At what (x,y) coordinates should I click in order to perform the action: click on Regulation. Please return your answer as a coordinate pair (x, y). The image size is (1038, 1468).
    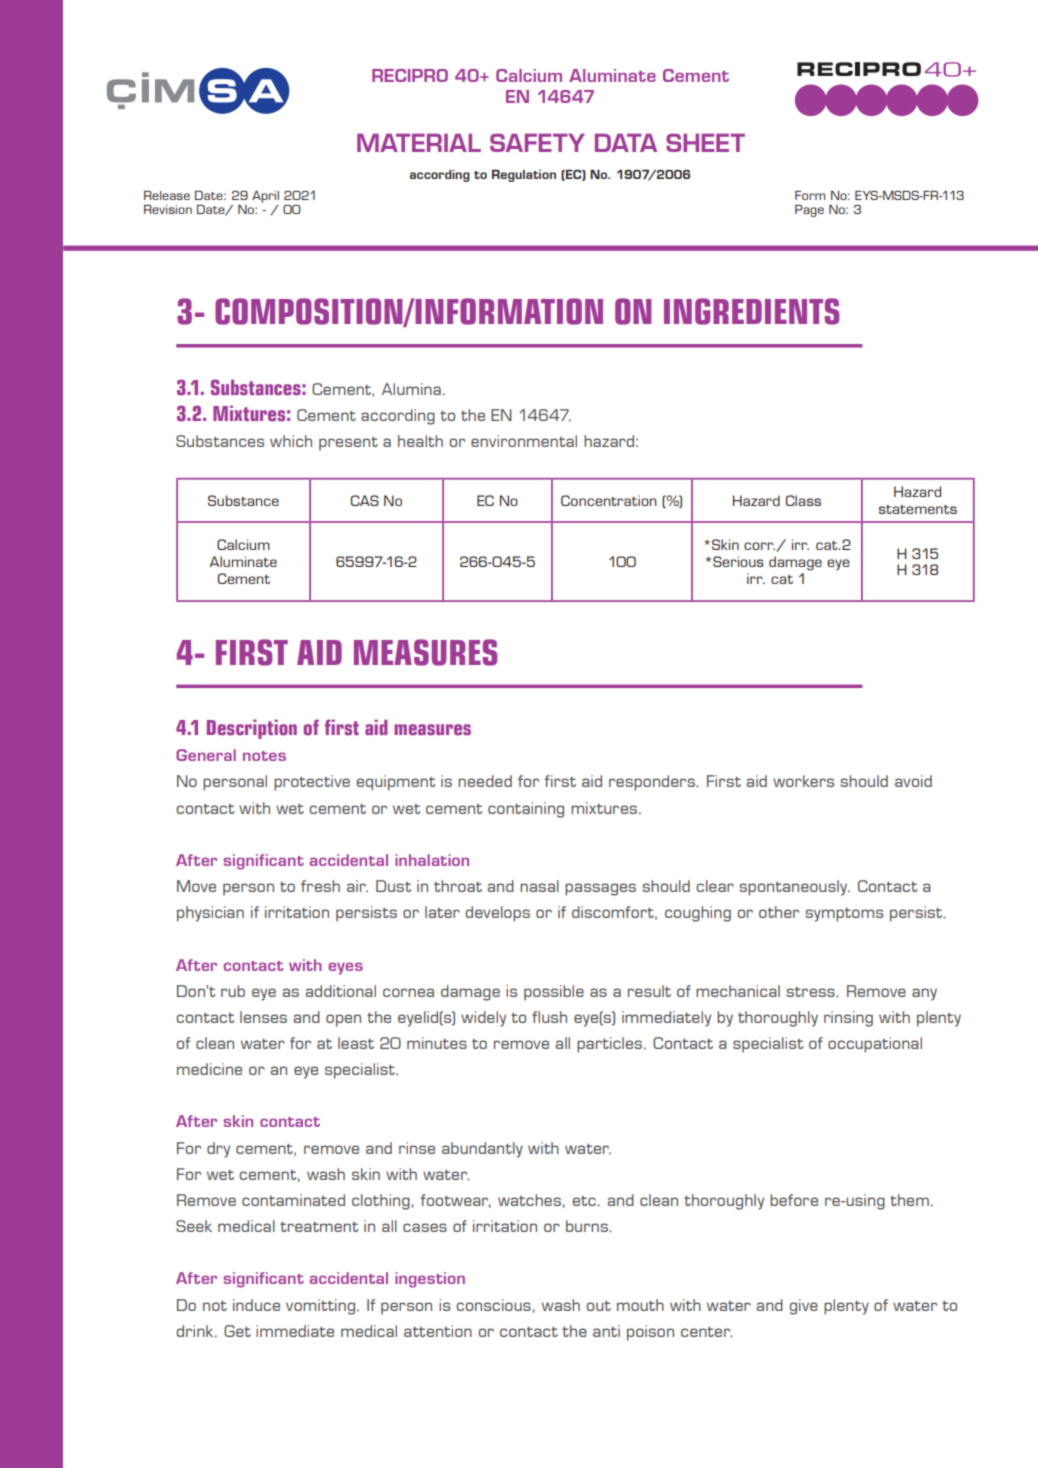
    Looking at the image, I should click on (524, 176).
